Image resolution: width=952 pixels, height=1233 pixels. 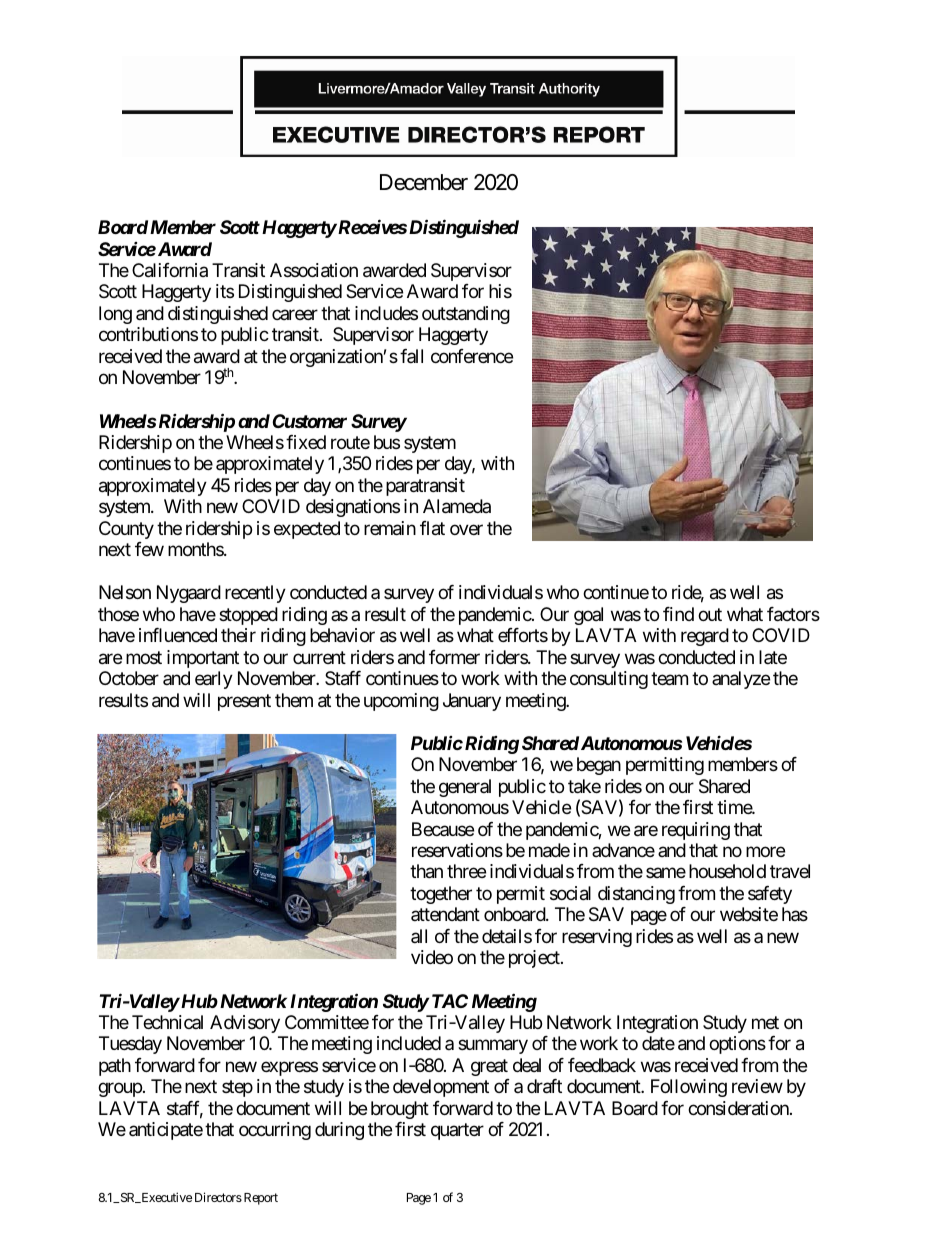 I want to click on Technical, so click(x=167, y=1022).
